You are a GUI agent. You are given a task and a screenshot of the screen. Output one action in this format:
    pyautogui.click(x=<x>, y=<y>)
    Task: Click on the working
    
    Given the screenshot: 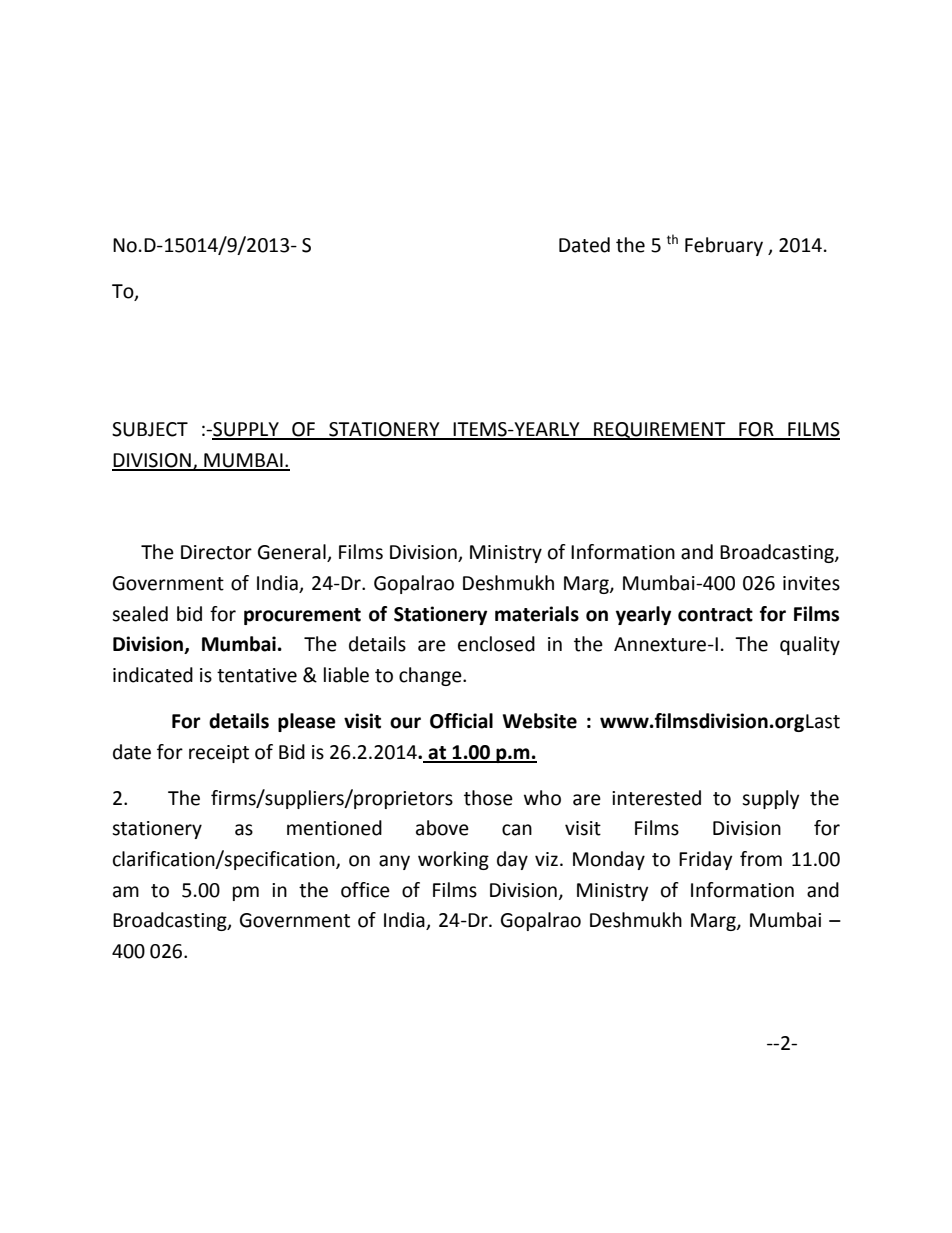 What is the action you would take?
    pyautogui.click(x=453, y=860)
